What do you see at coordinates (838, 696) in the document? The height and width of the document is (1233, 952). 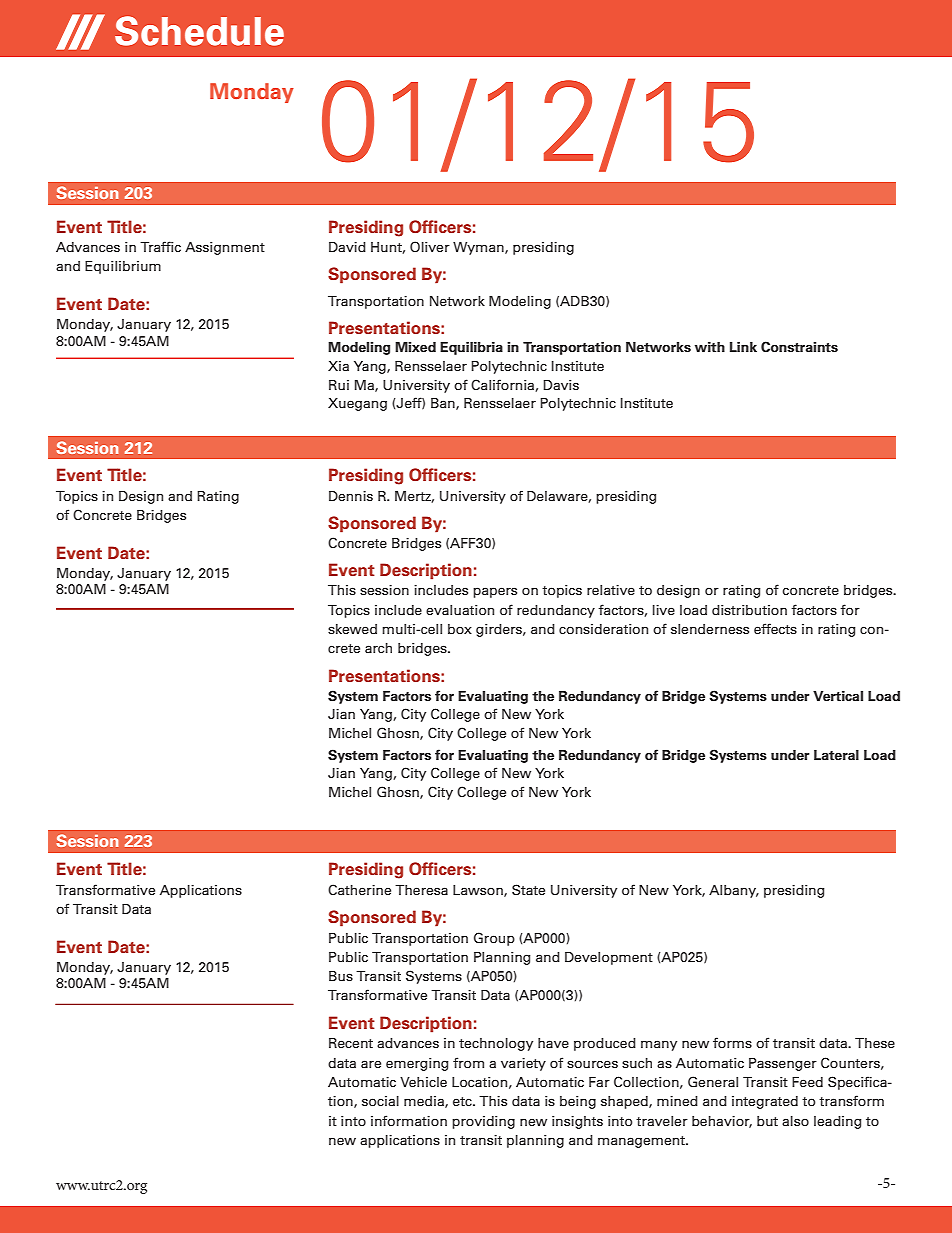 I see `Vertical` at bounding box center [838, 696].
